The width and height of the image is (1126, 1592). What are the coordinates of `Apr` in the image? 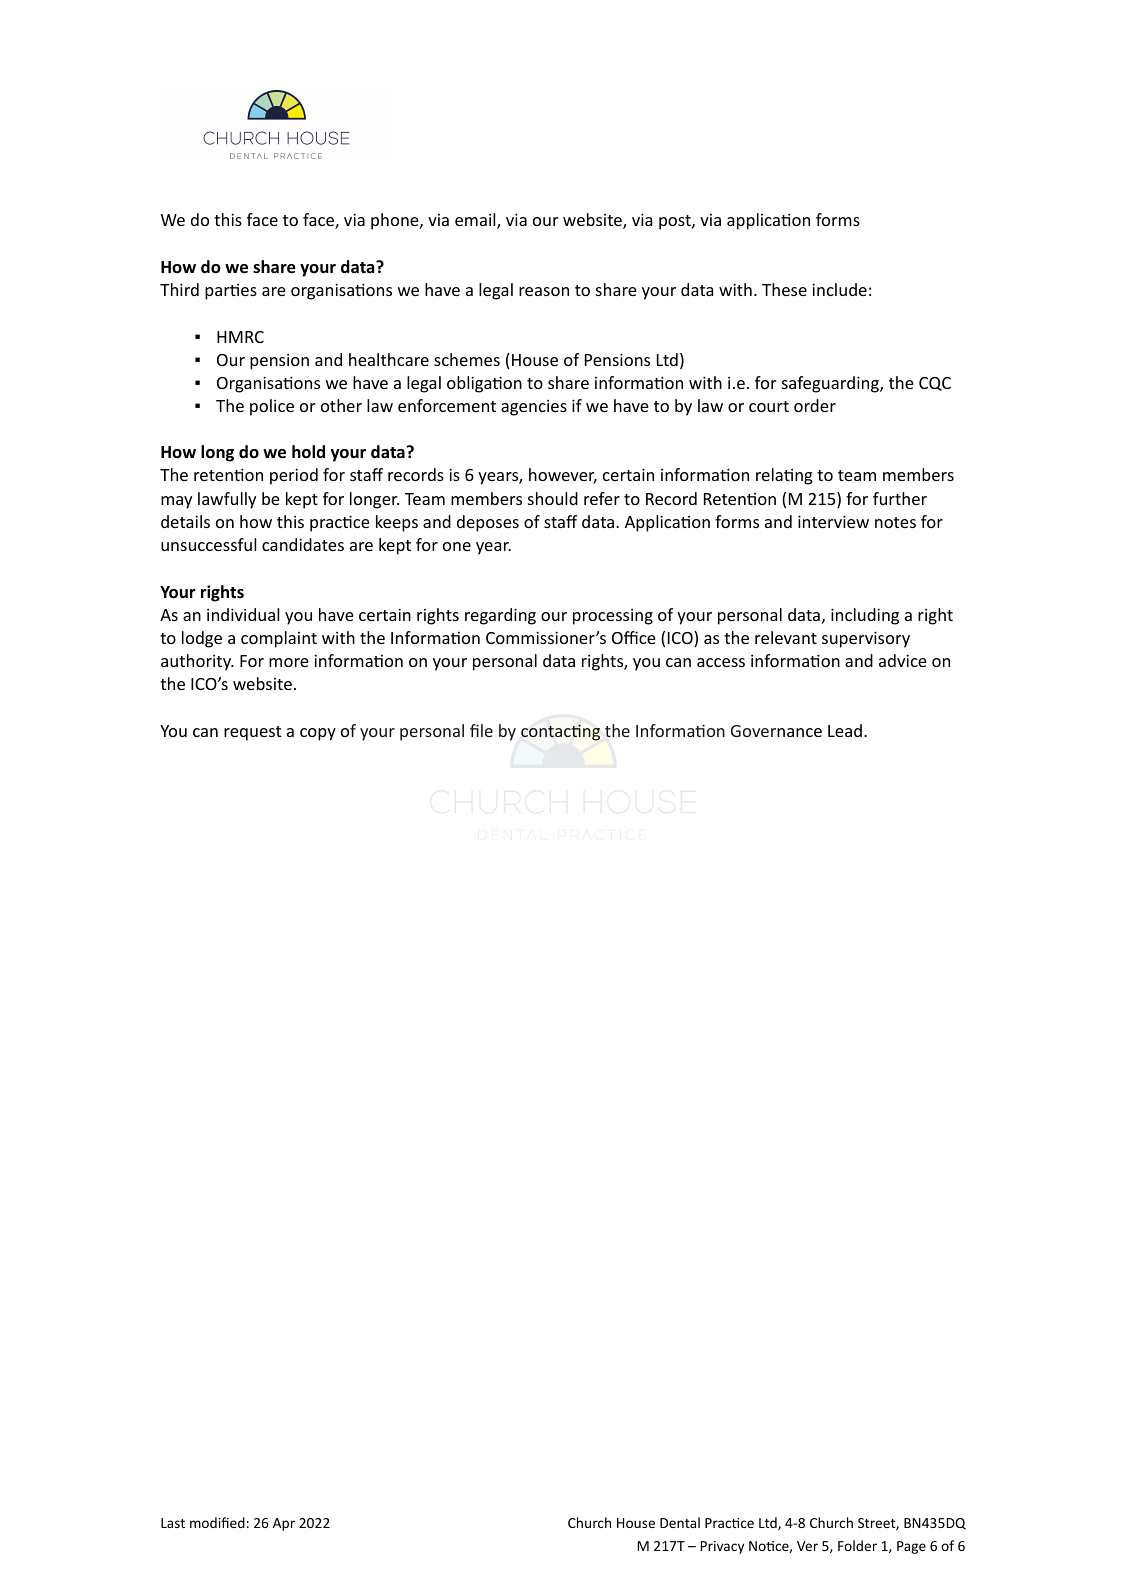 It's located at (284, 1524).
